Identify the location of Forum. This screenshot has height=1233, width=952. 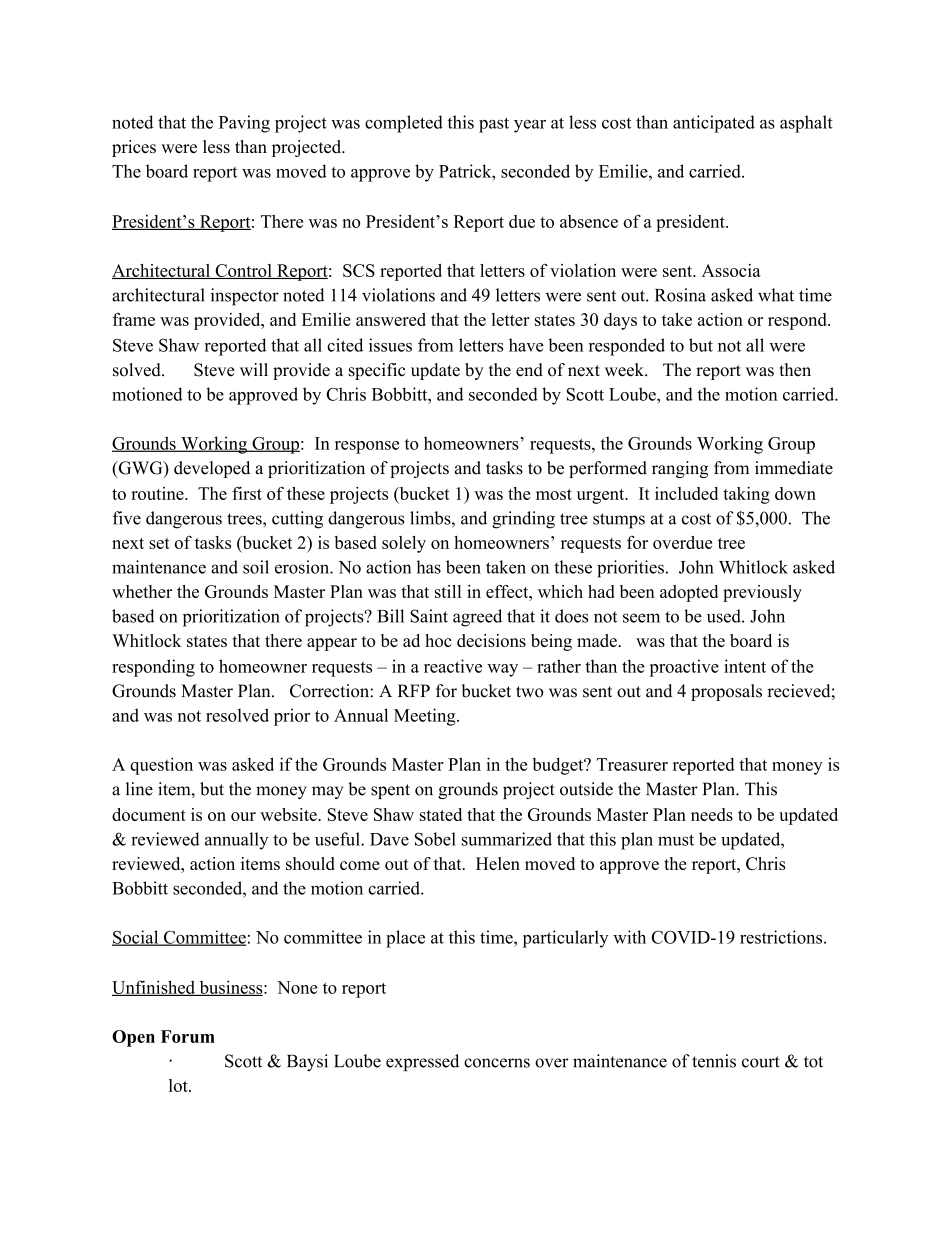
(188, 1036).
